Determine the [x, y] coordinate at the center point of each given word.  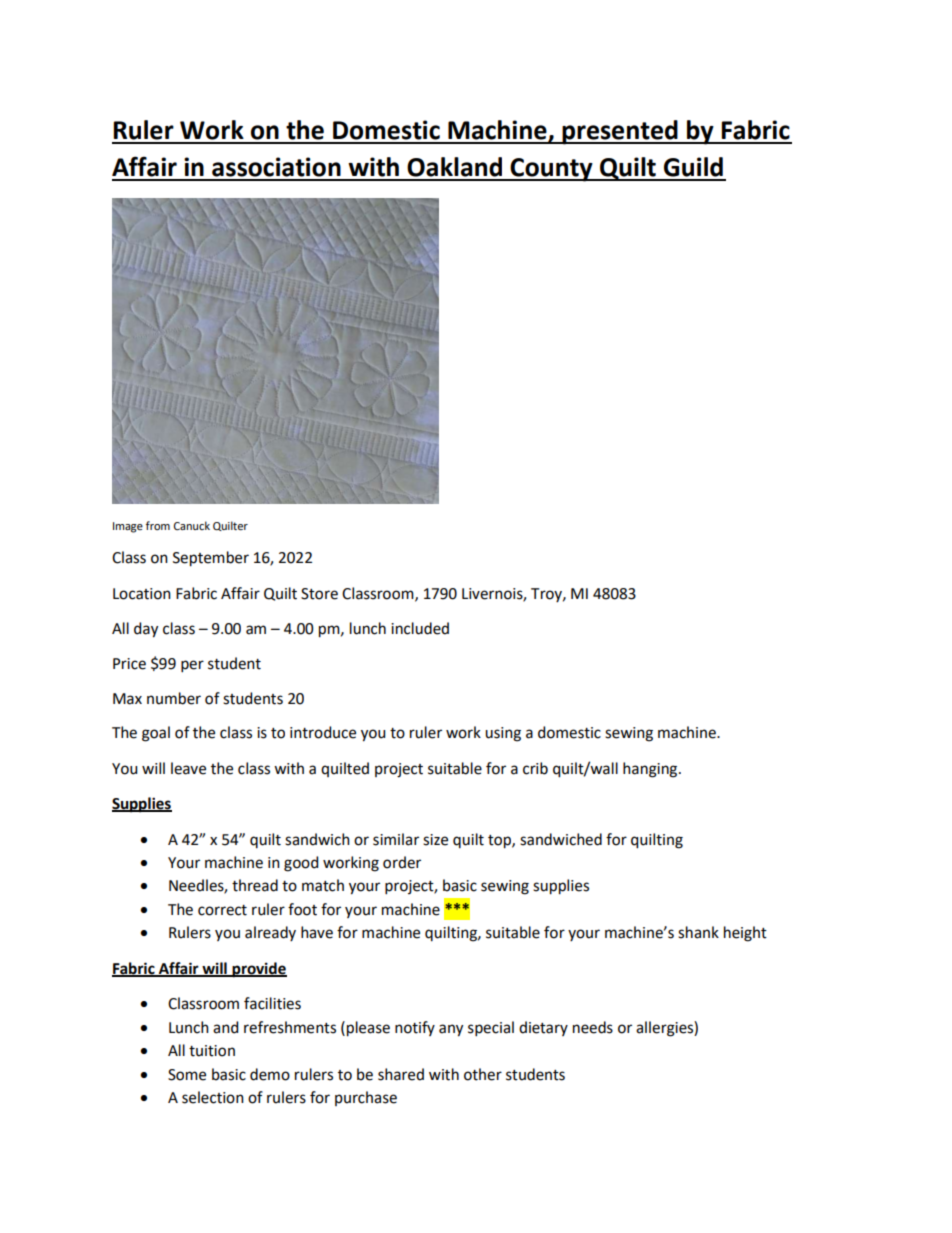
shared [401, 1074]
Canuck [192, 525]
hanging [651, 770]
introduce [323, 732]
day [146, 630]
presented [620, 132]
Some [187, 1075]
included [420, 628]
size [435, 840]
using [503, 734]
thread [255, 885]
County [552, 170]
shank [698, 932]
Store [319, 594]
